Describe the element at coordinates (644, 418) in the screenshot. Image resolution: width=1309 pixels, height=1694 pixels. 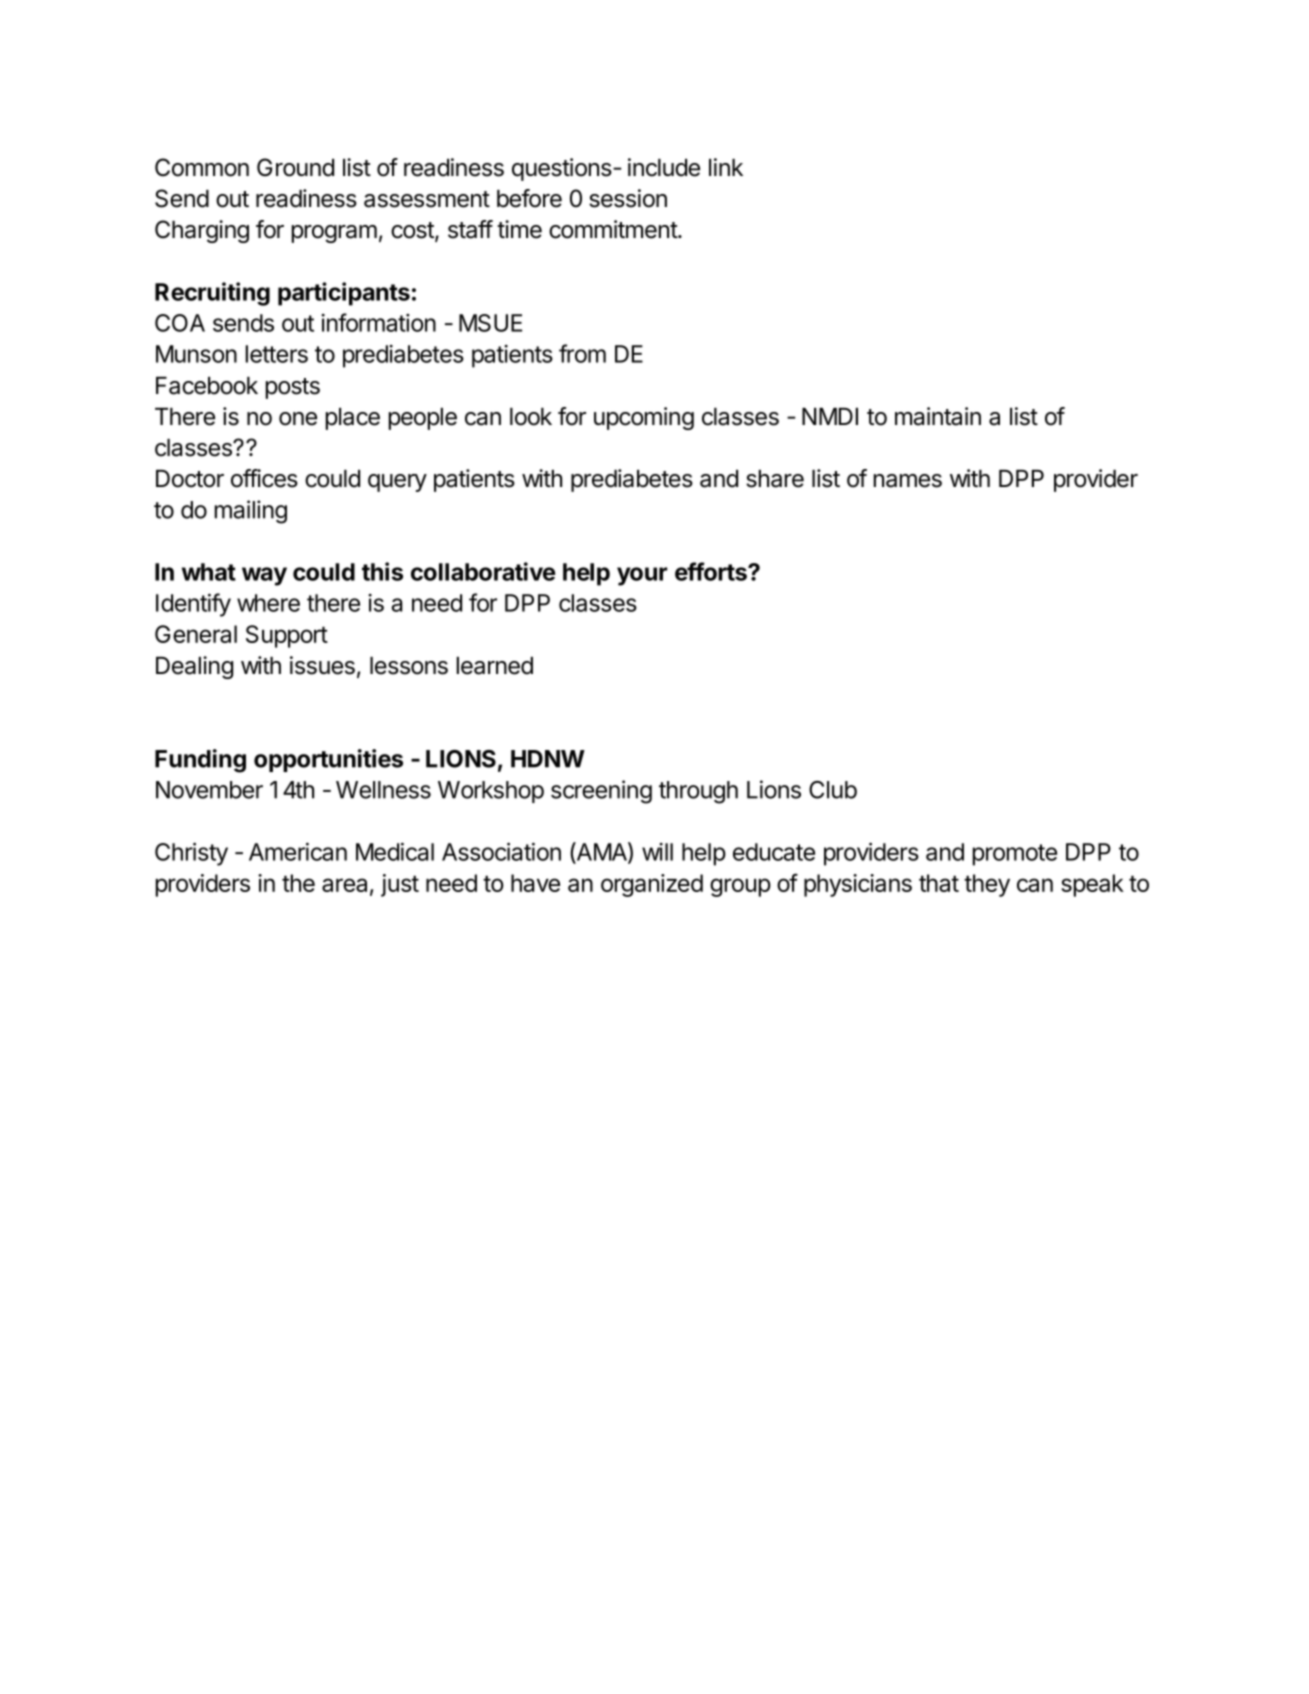
I see `upcoming` at that location.
